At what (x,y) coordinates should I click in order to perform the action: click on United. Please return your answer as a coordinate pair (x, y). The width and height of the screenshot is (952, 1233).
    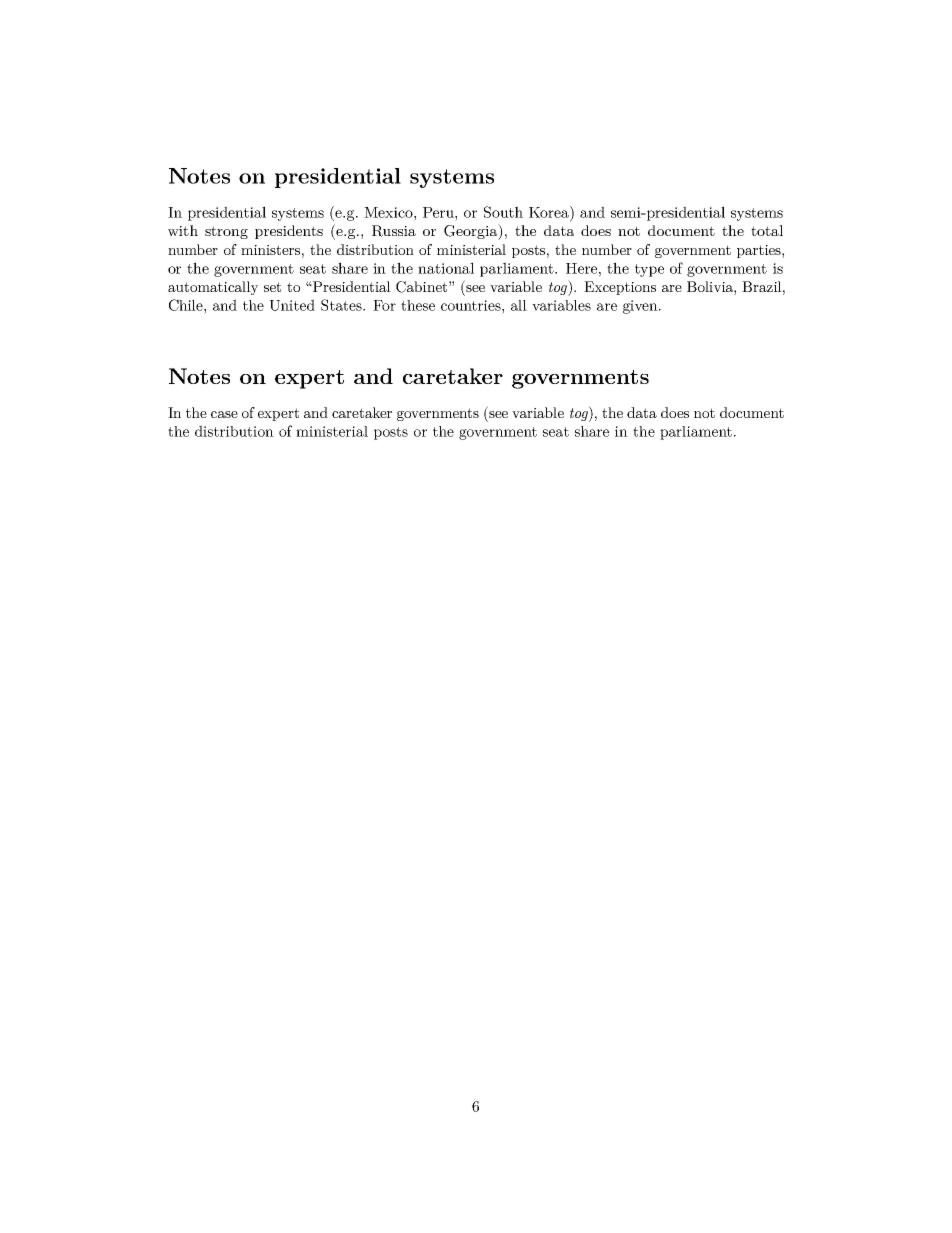
    Looking at the image, I should click on (292, 305).
